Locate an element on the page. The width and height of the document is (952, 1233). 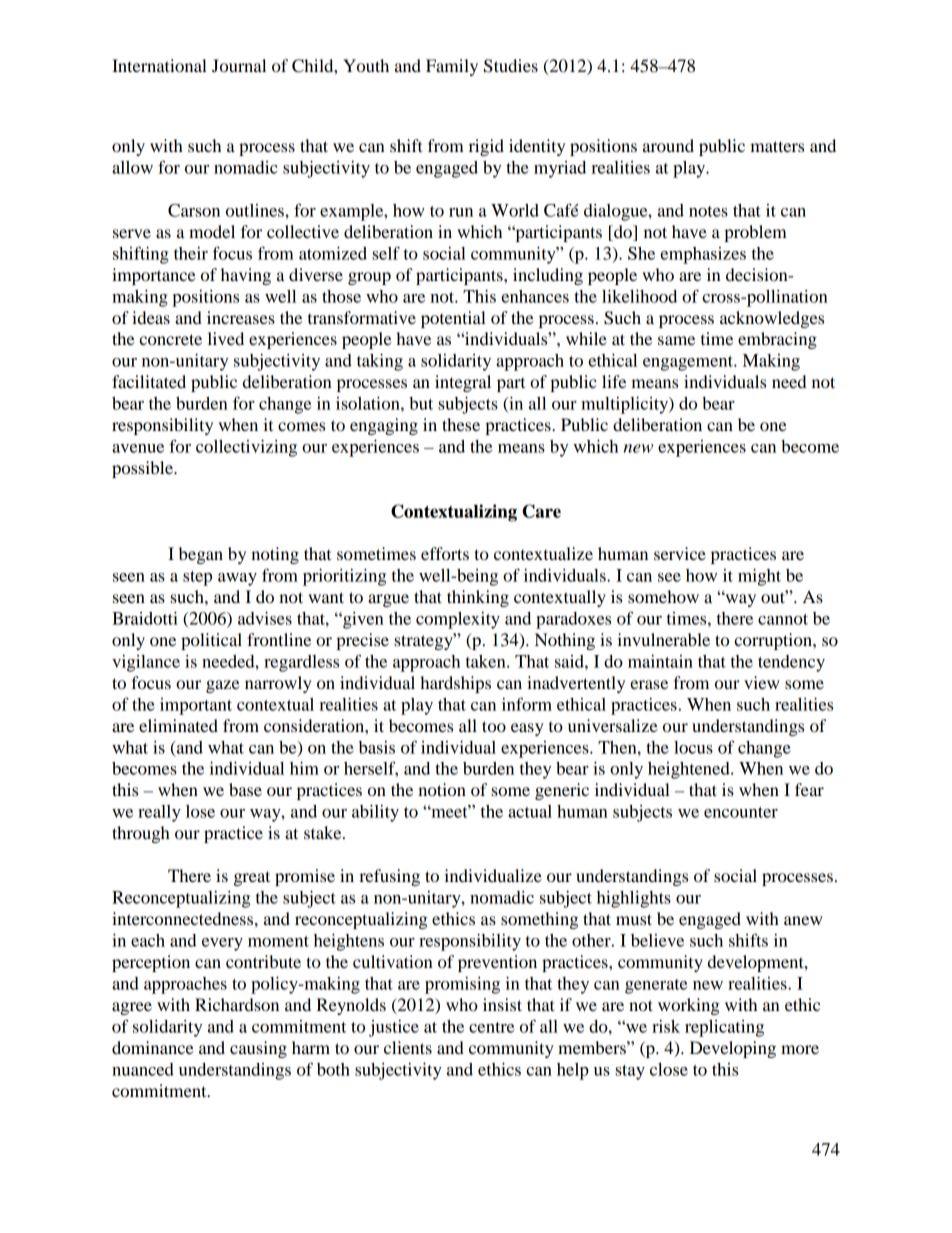
these is located at coordinates (461, 424).
